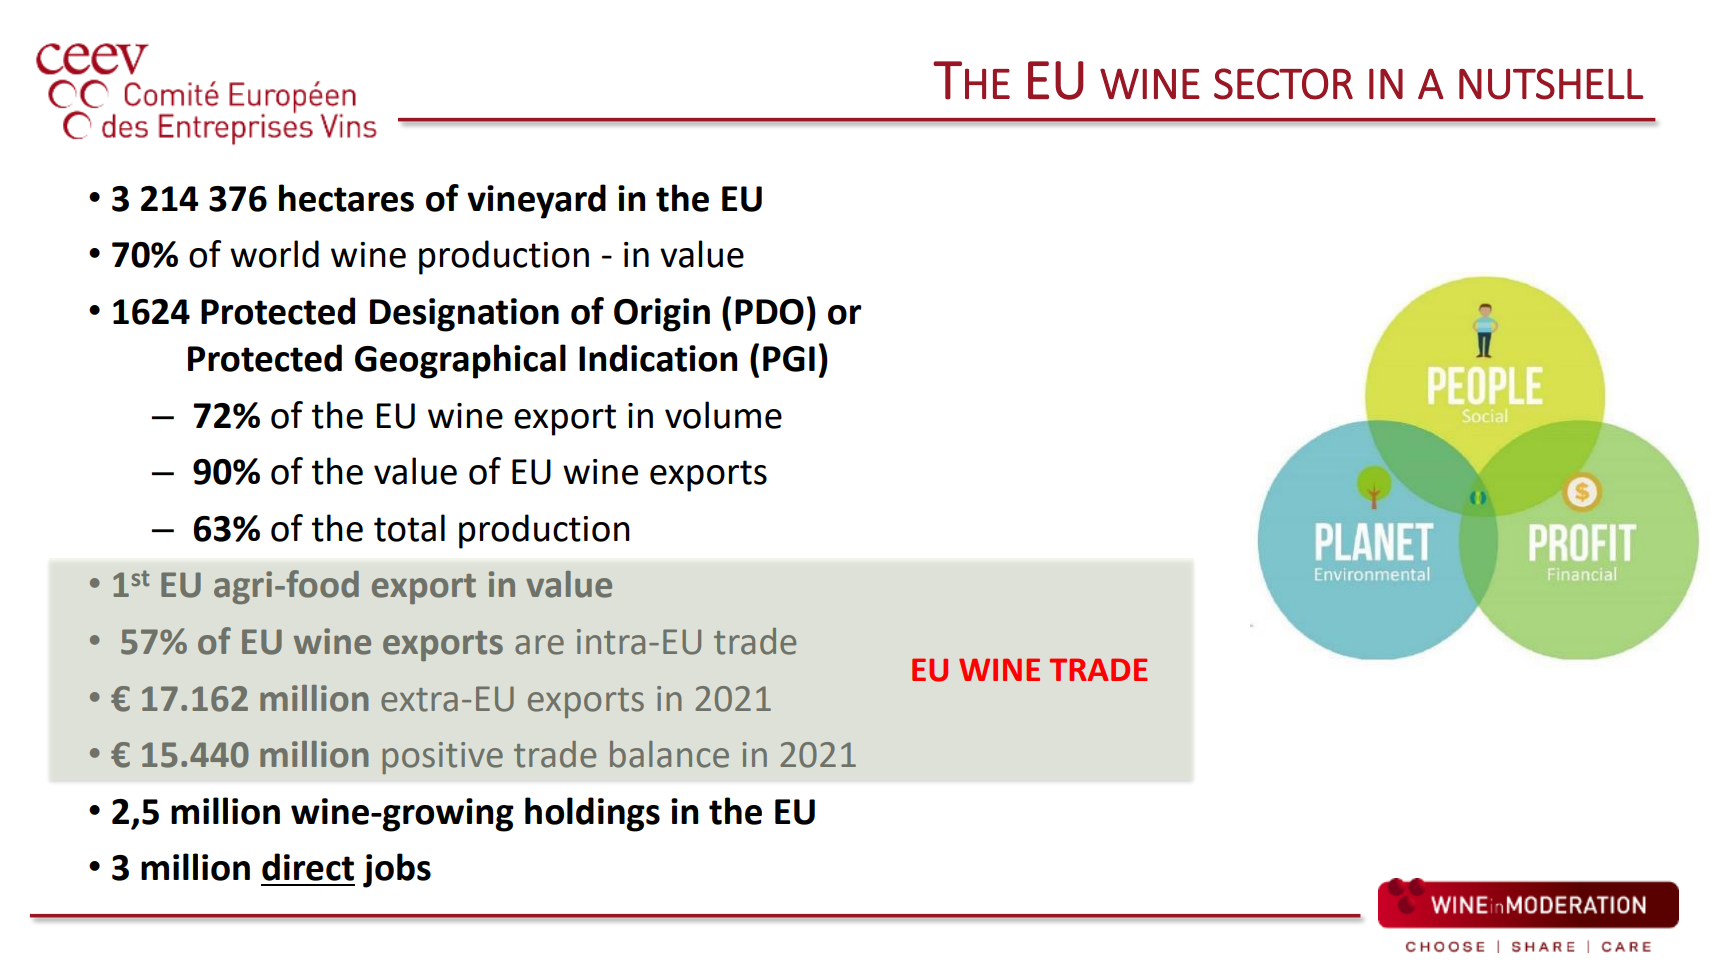  I want to click on direct, so click(308, 867).
